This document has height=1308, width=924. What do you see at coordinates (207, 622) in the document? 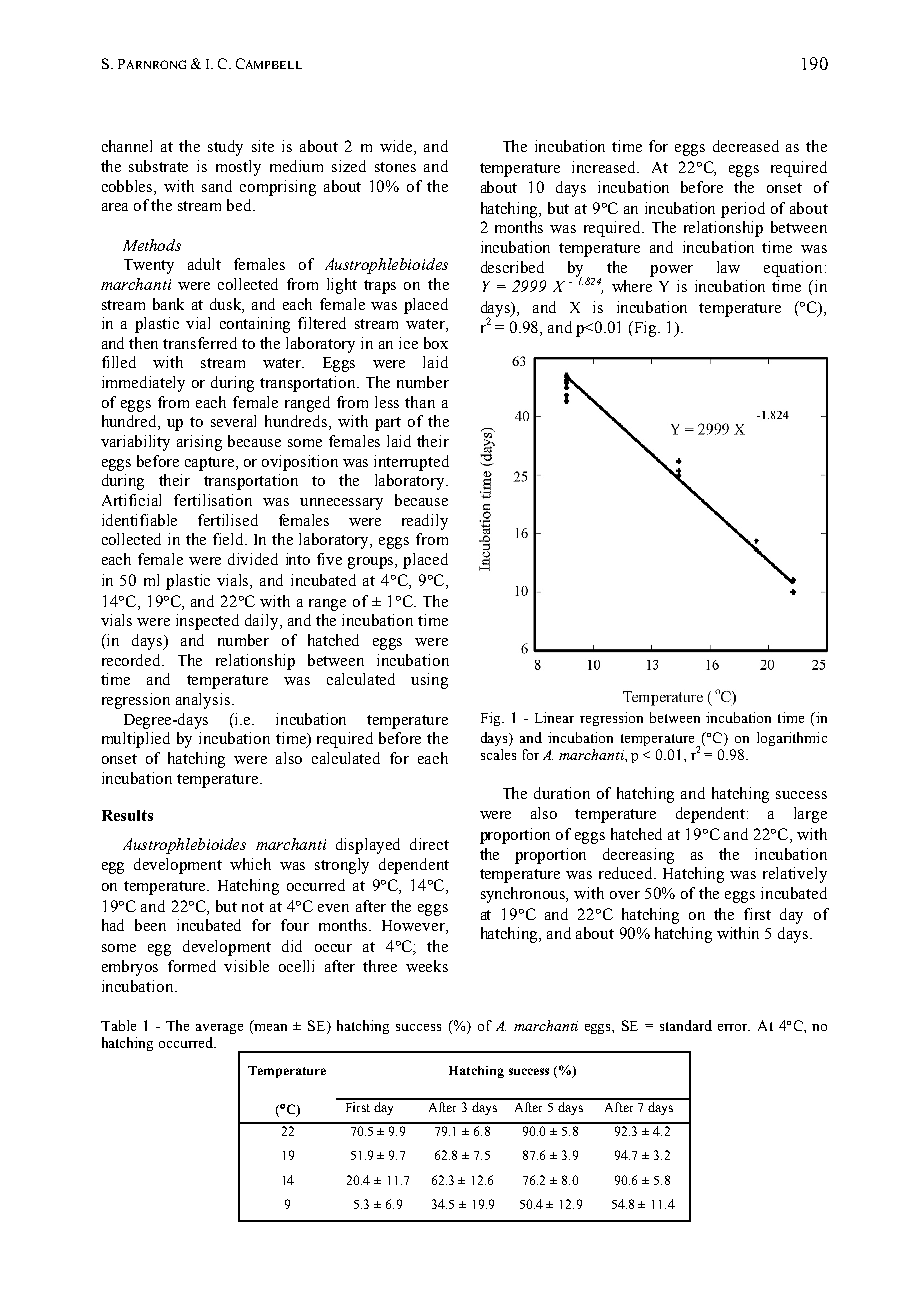
I see `inspected` at bounding box center [207, 622].
